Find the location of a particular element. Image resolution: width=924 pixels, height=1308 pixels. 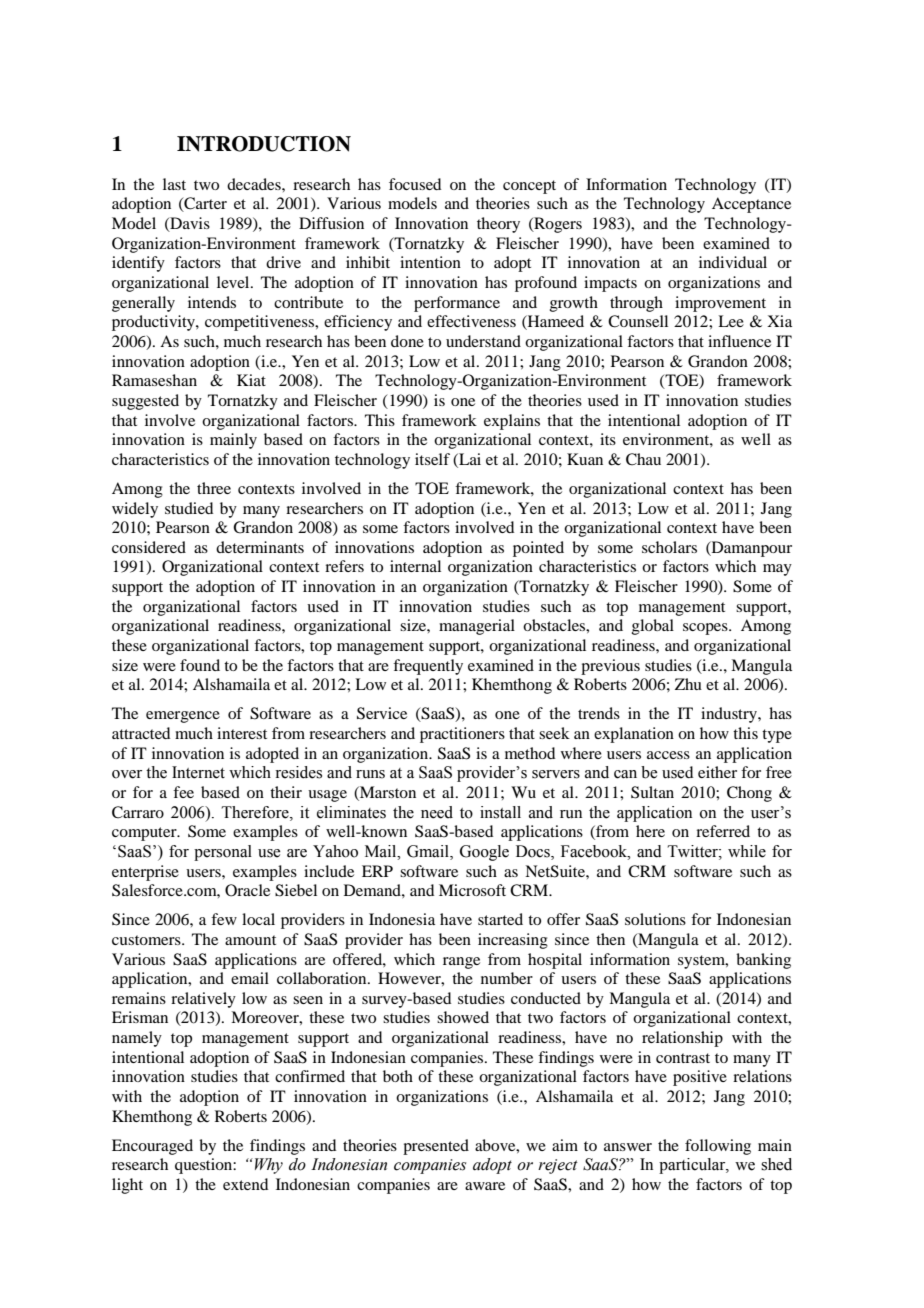

itself is located at coordinates (432, 459).
